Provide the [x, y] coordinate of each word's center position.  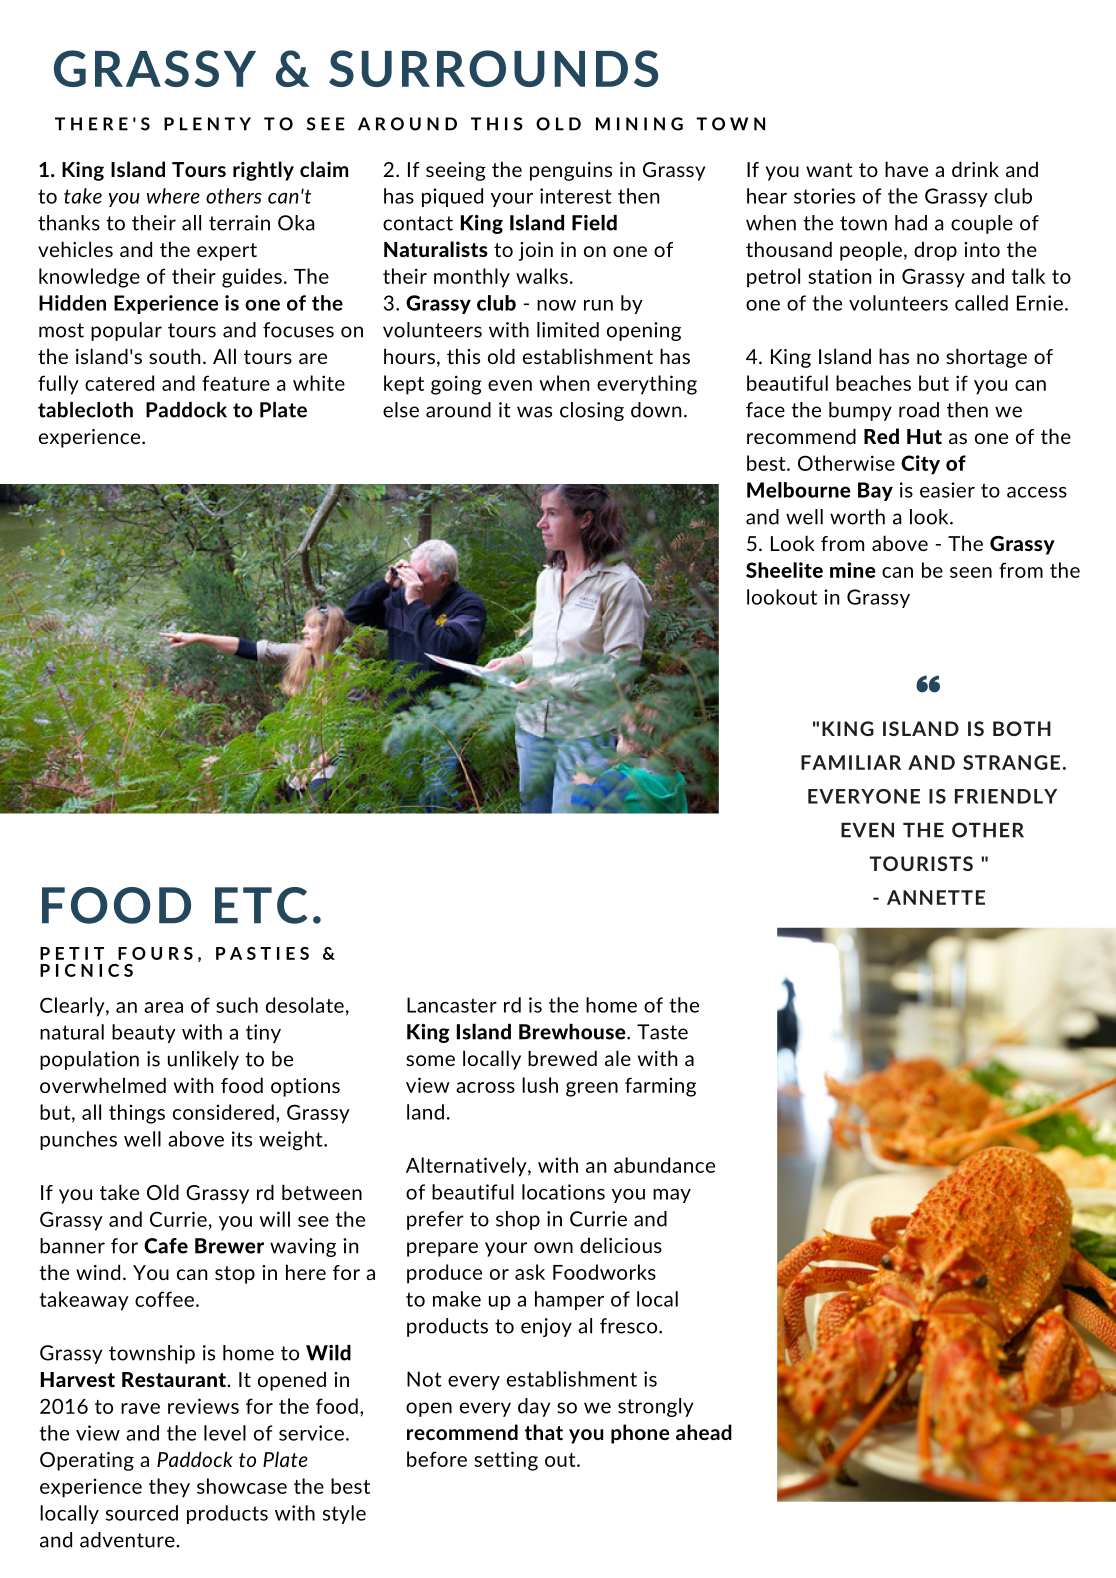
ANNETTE [936, 897]
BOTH [1022, 728]
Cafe [166, 1246]
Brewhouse [573, 1032]
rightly [263, 171]
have [906, 169]
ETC [261, 905]
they [169, 1488]
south [175, 356]
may [672, 1196]
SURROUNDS [493, 68]
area [163, 1007]
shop [518, 1220]
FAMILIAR [851, 762]
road [919, 410]
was [534, 412]
